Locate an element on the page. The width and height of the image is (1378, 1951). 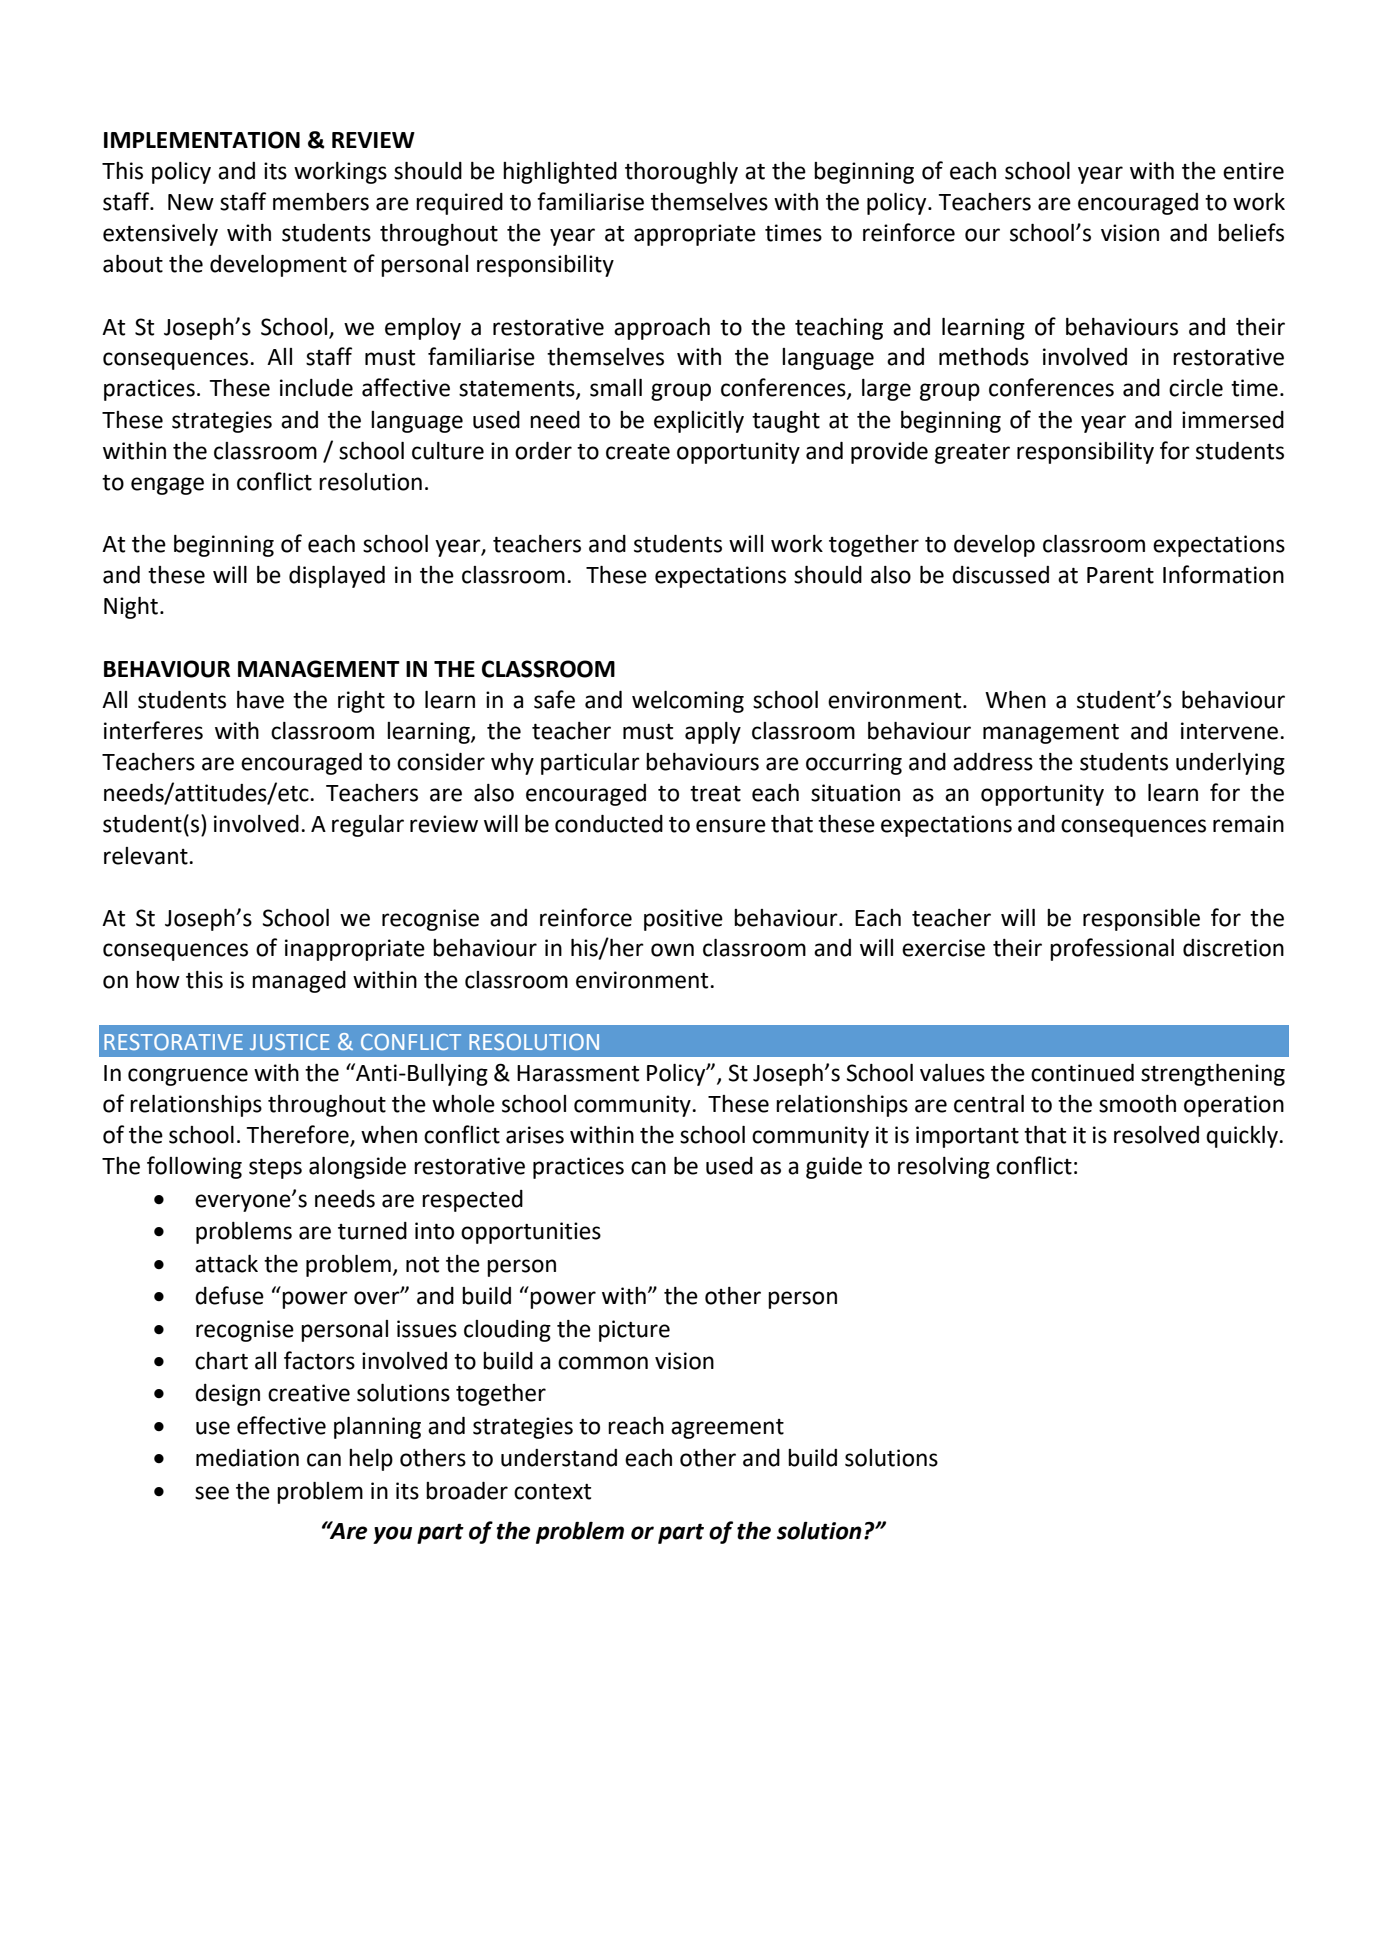
JUSTICE is located at coordinates (289, 1042).
